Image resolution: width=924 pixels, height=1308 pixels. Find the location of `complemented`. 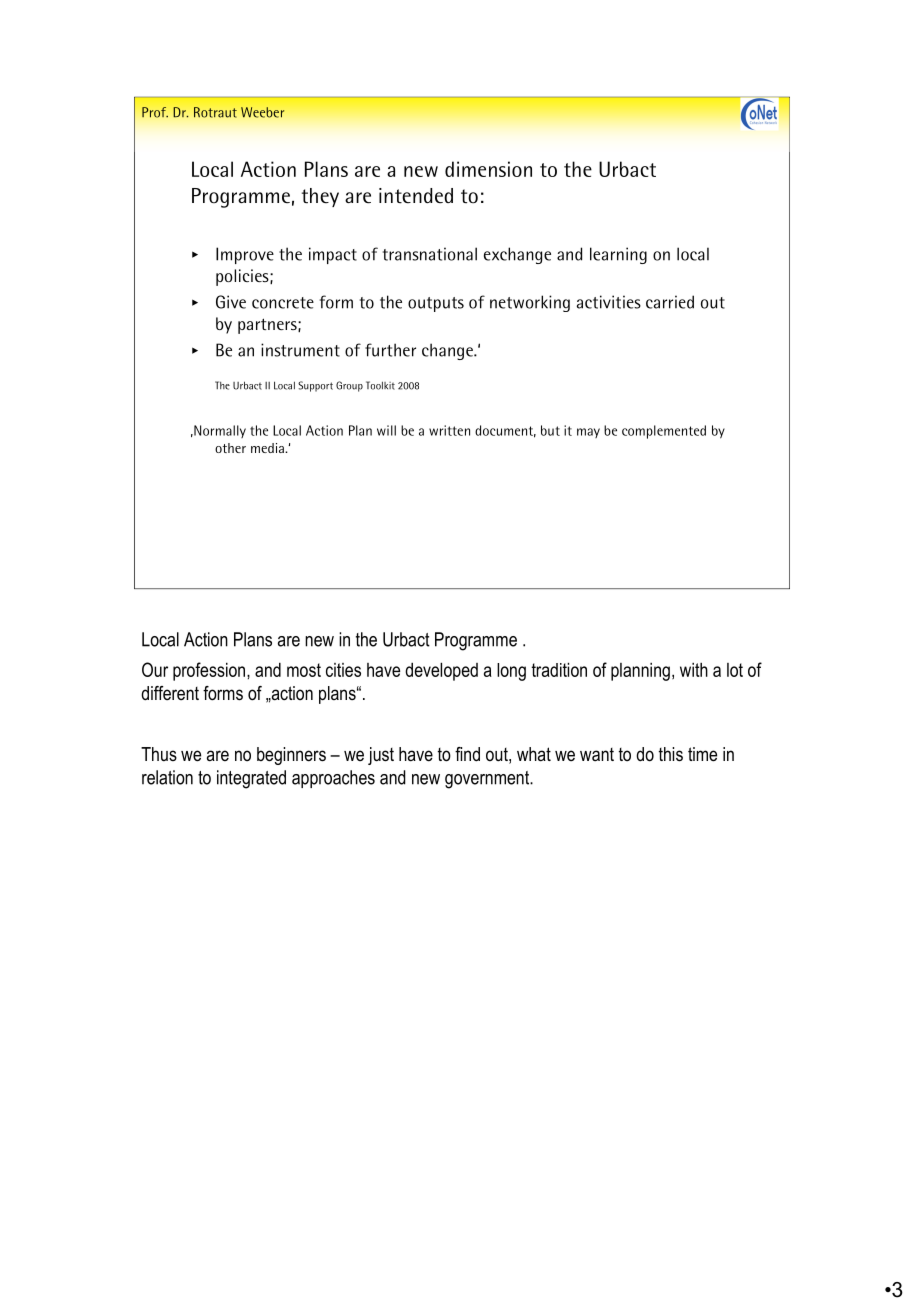

complemented is located at coordinates (664, 432).
